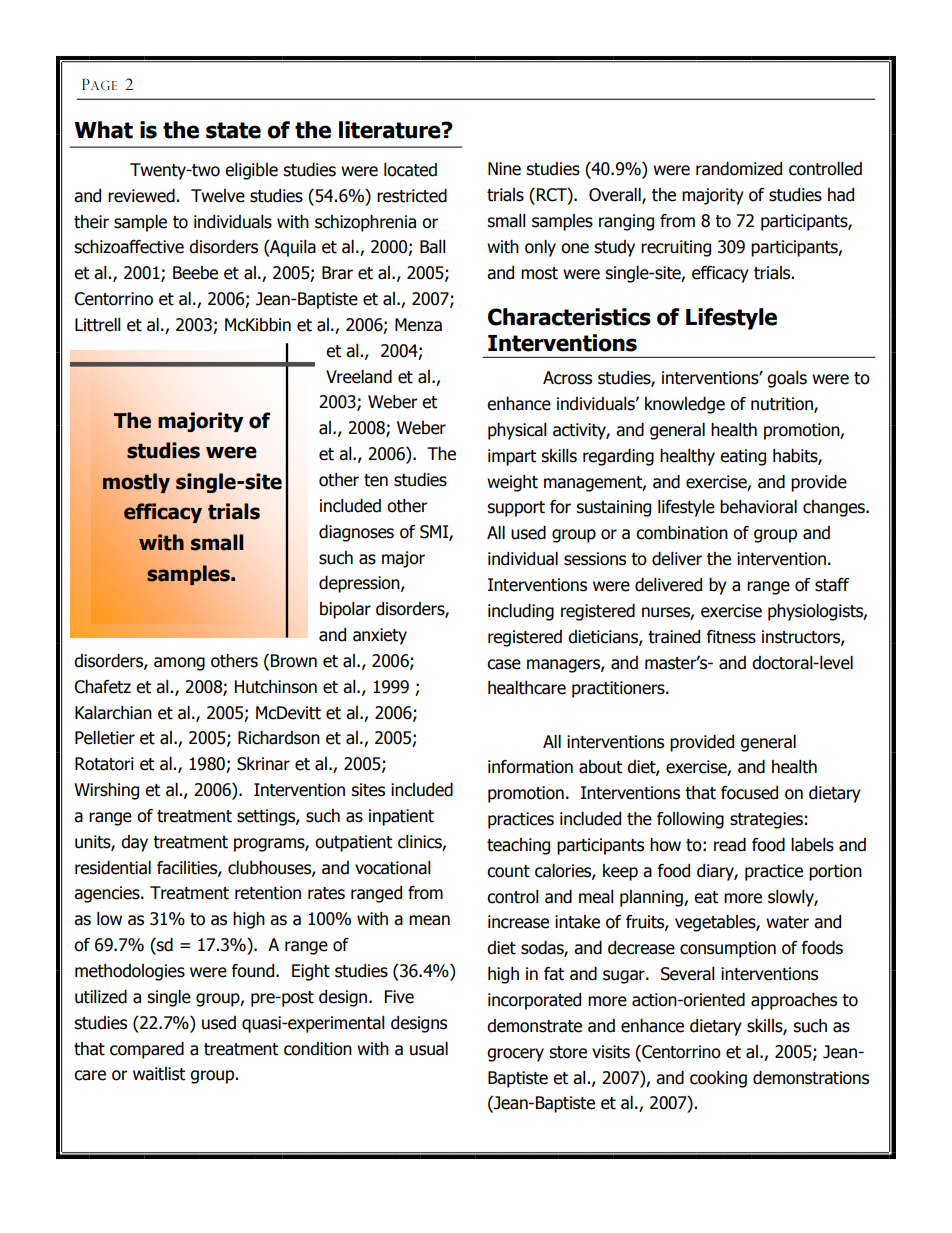 This screenshot has width=952, height=1233. What do you see at coordinates (766, 820) in the screenshot?
I see `strategies` at bounding box center [766, 820].
